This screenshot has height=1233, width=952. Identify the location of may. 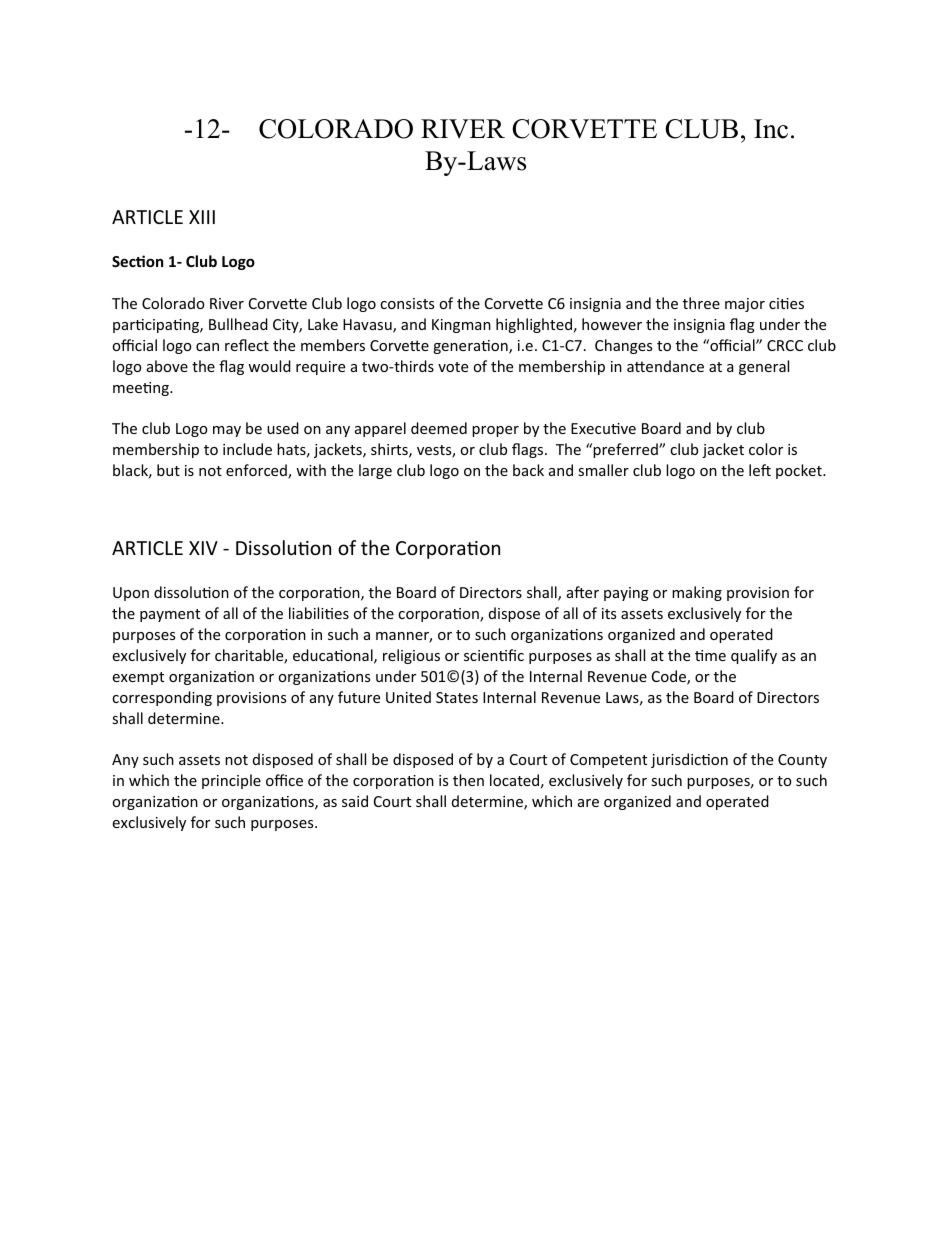
(227, 431).
